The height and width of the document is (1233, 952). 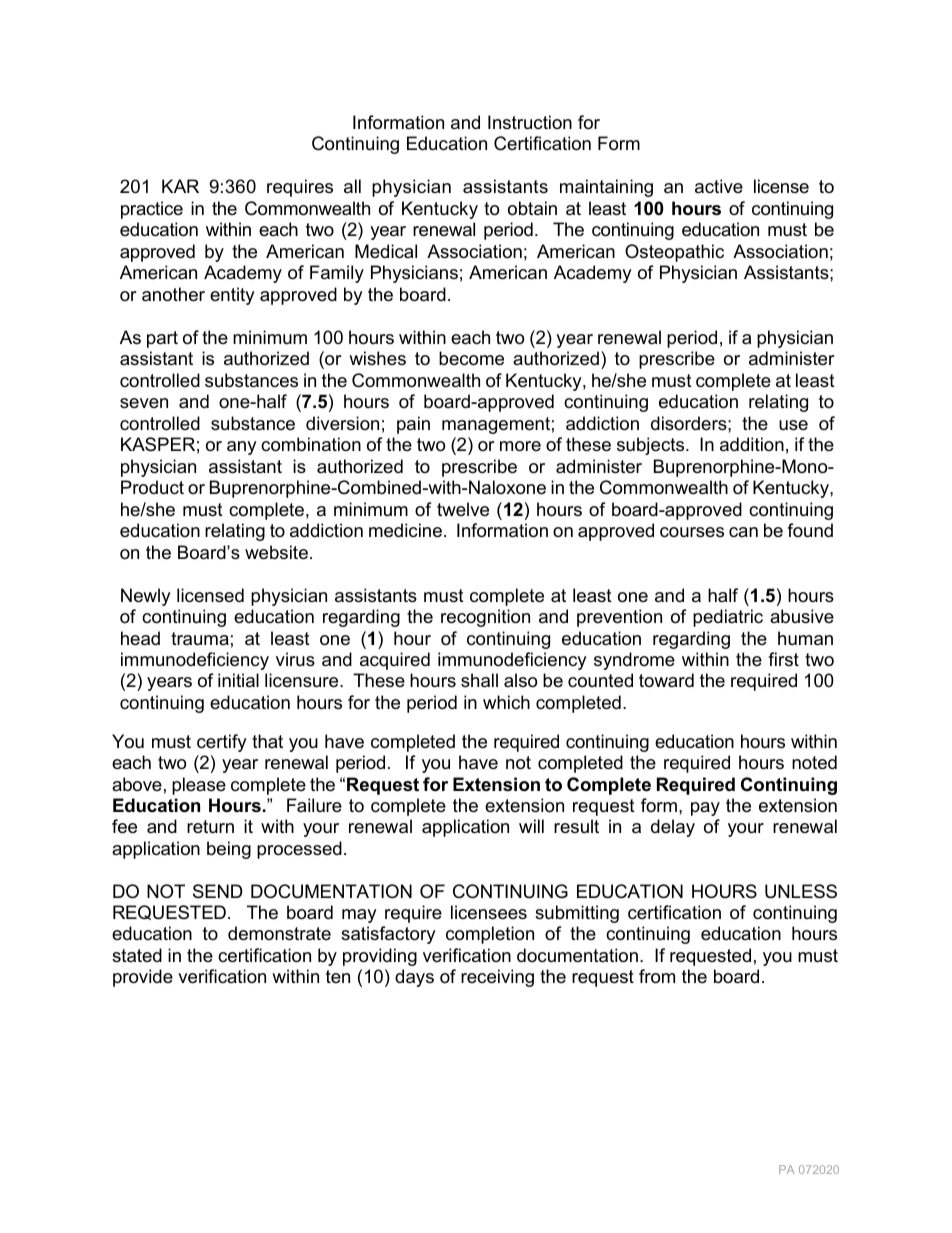 What do you see at coordinates (531, 826) in the document?
I see `will` at bounding box center [531, 826].
